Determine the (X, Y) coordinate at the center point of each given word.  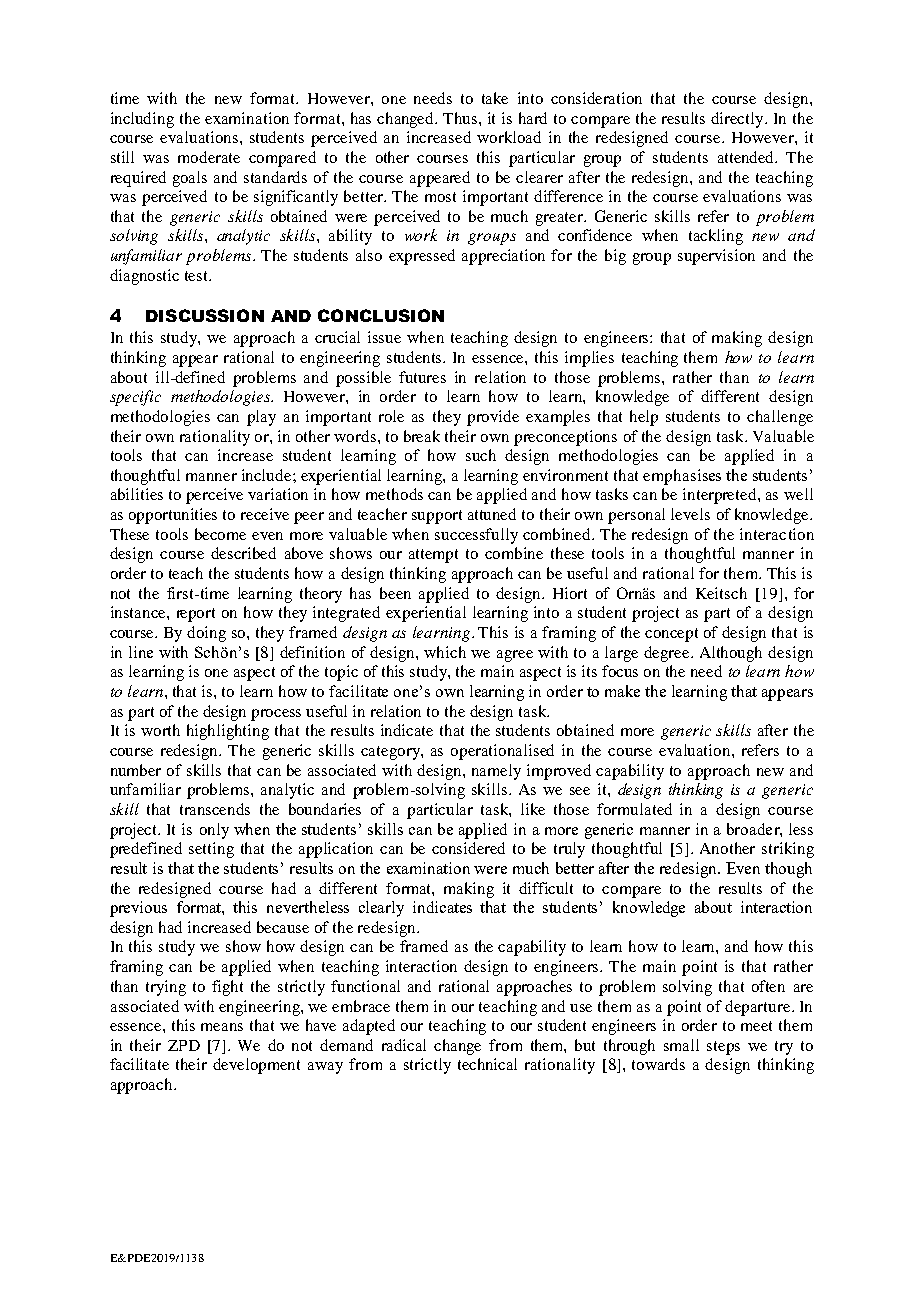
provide (493, 418)
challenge (780, 418)
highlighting (228, 732)
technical (487, 1064)
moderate (209, 157)
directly (738, 120)
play (261, 418)
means (222, 1027)
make (622, 691)
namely (496, 772)
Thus (461, 118)
